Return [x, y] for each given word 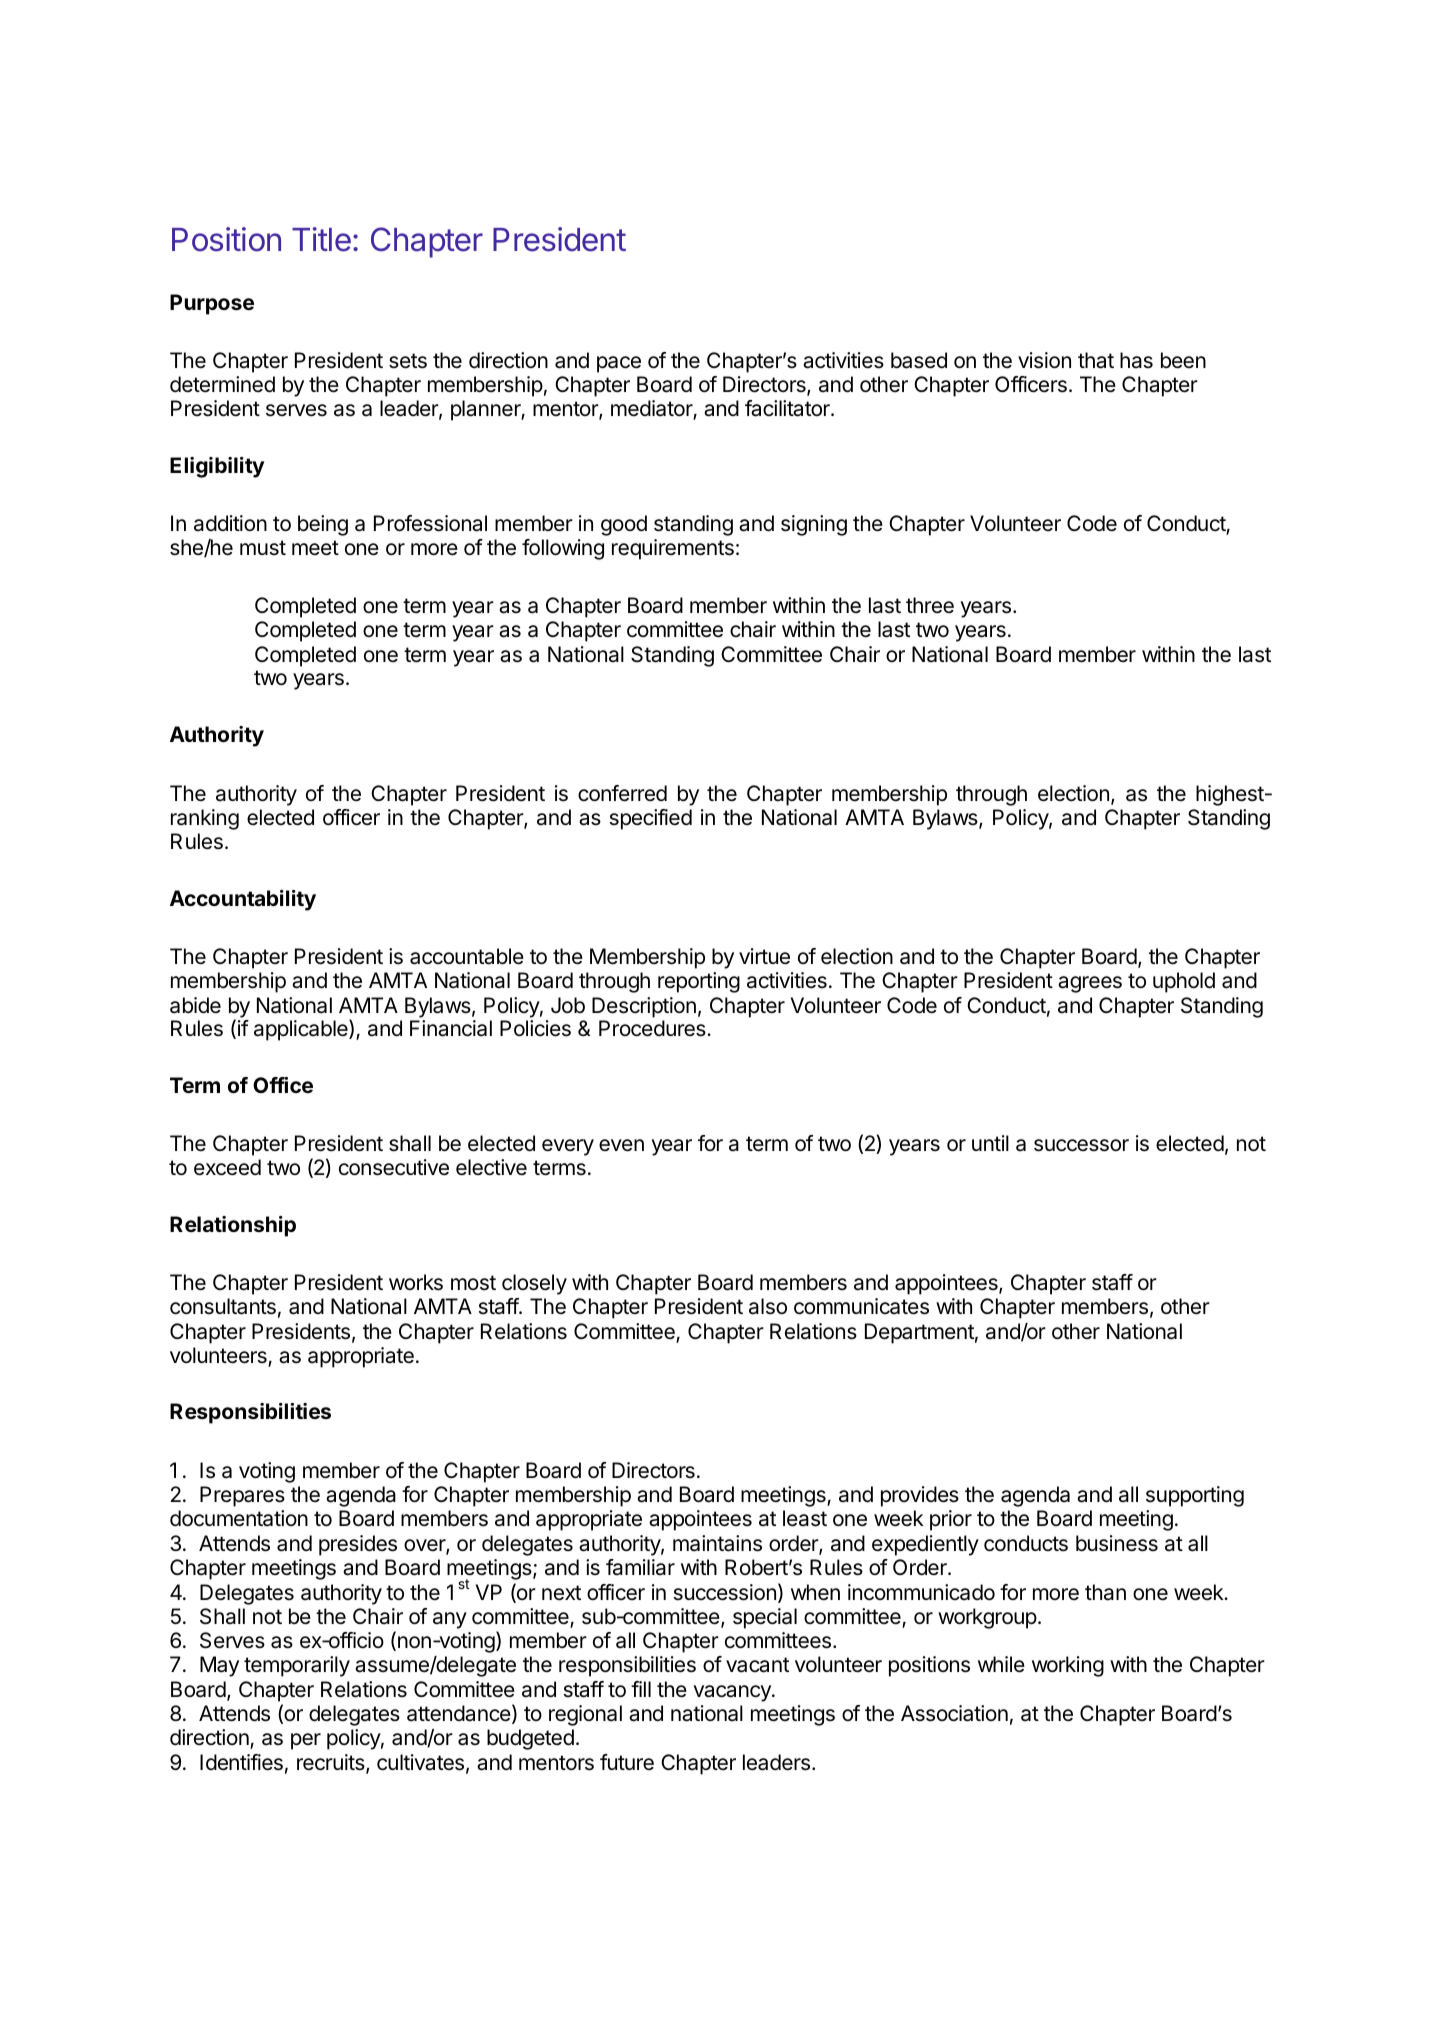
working [1068, 1666]
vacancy [733, 1693]
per [306, 1741]
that [1096, 360]
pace [619, 364]
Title [321, 239]
